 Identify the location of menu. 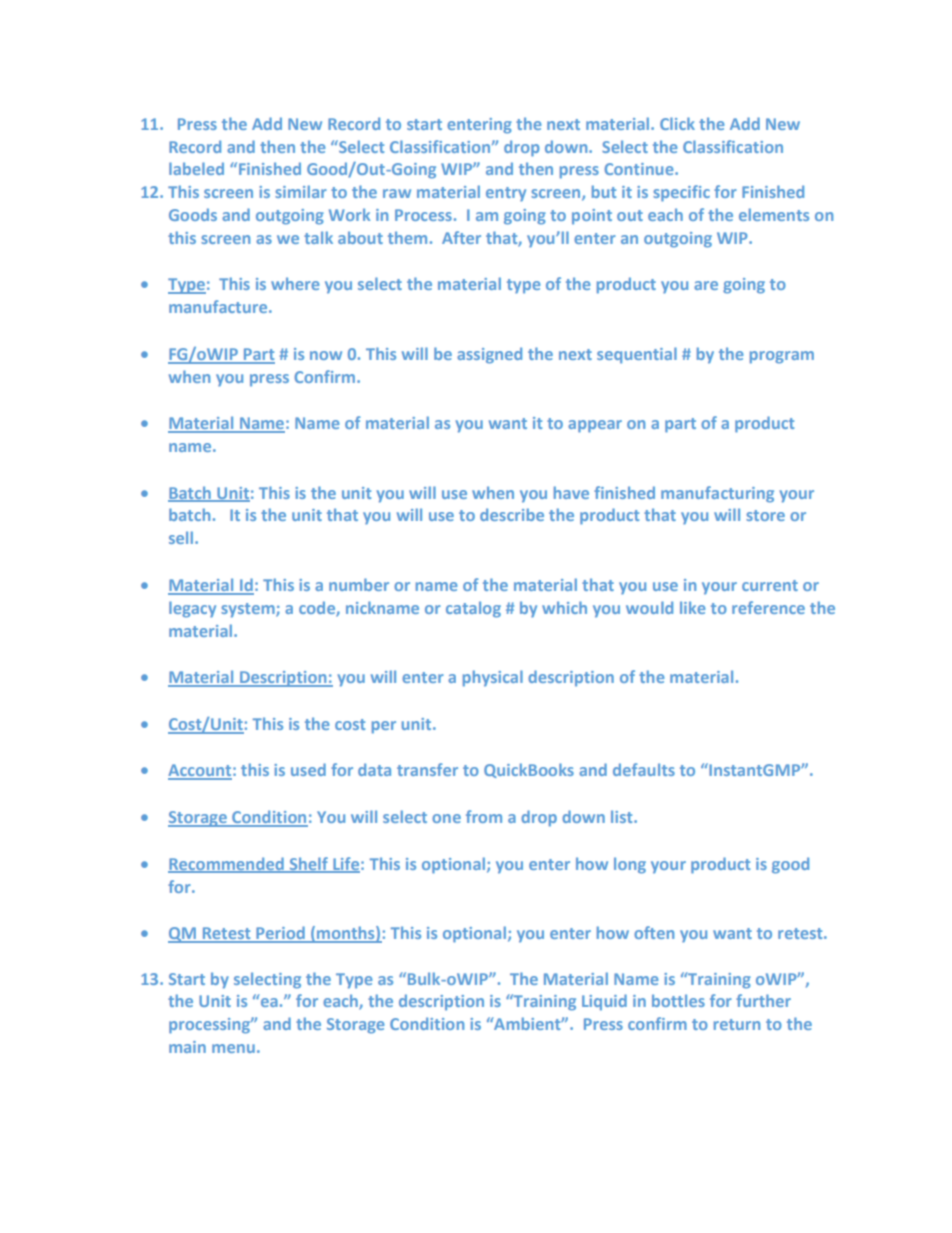
(233, 1048).
